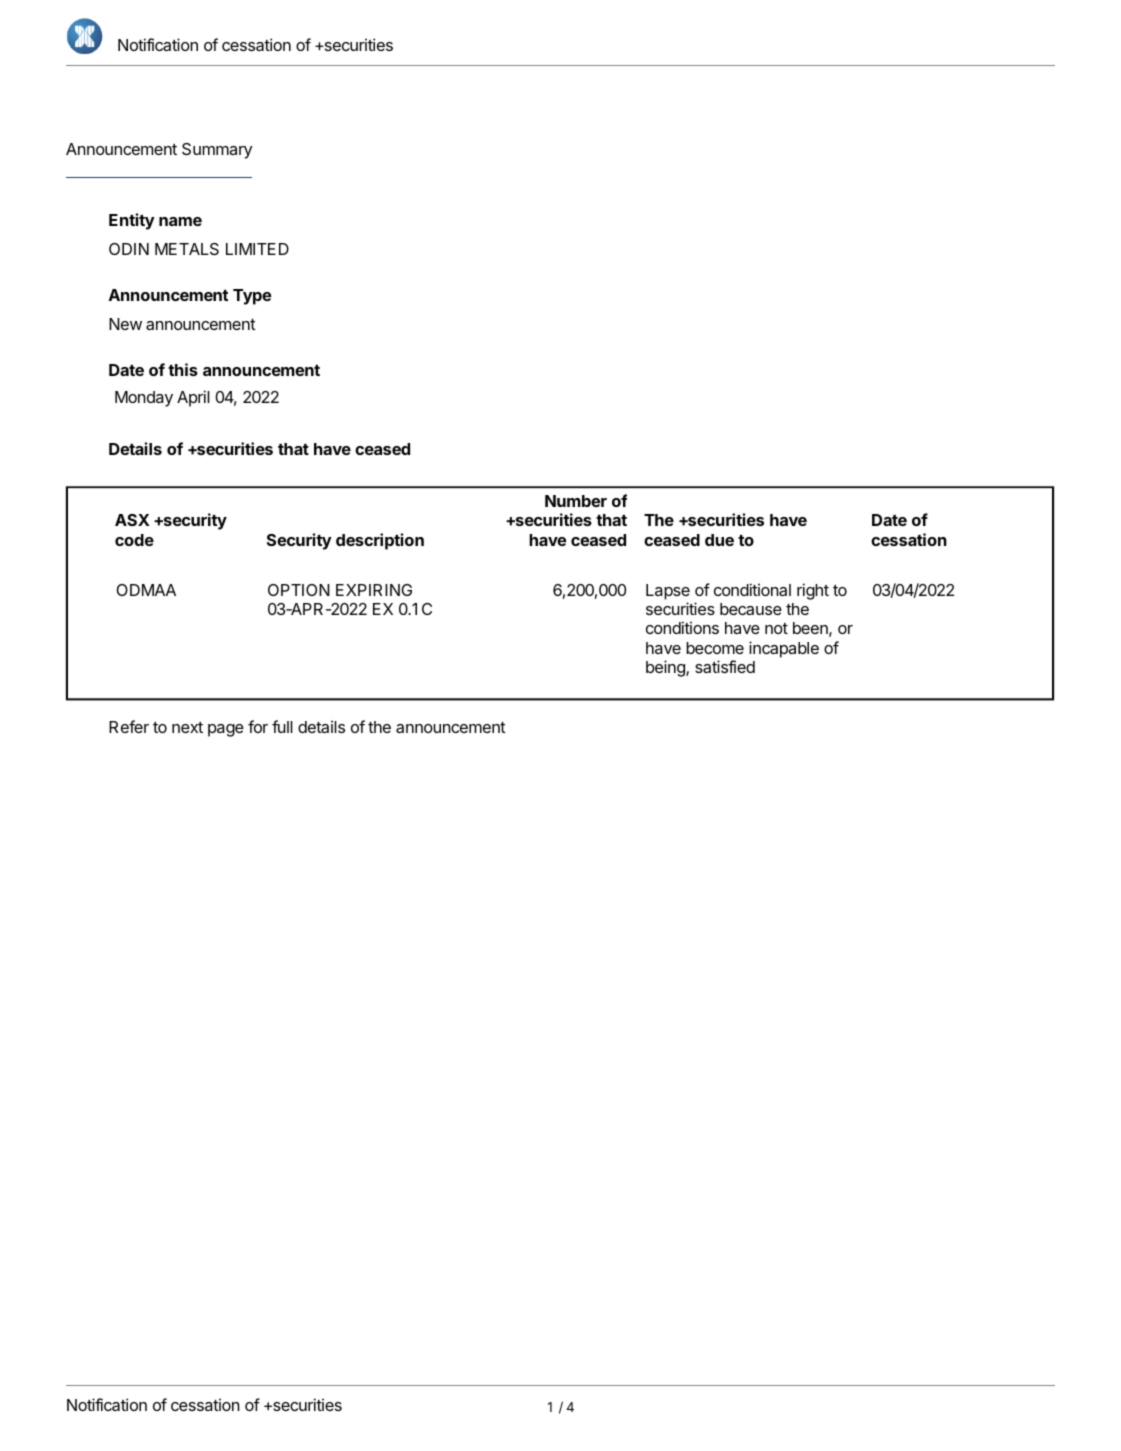 This screenshot has height=1451, width=1121. Describe the element at coordinates (187, 727) in the screenshot. I see `next` at that location.
